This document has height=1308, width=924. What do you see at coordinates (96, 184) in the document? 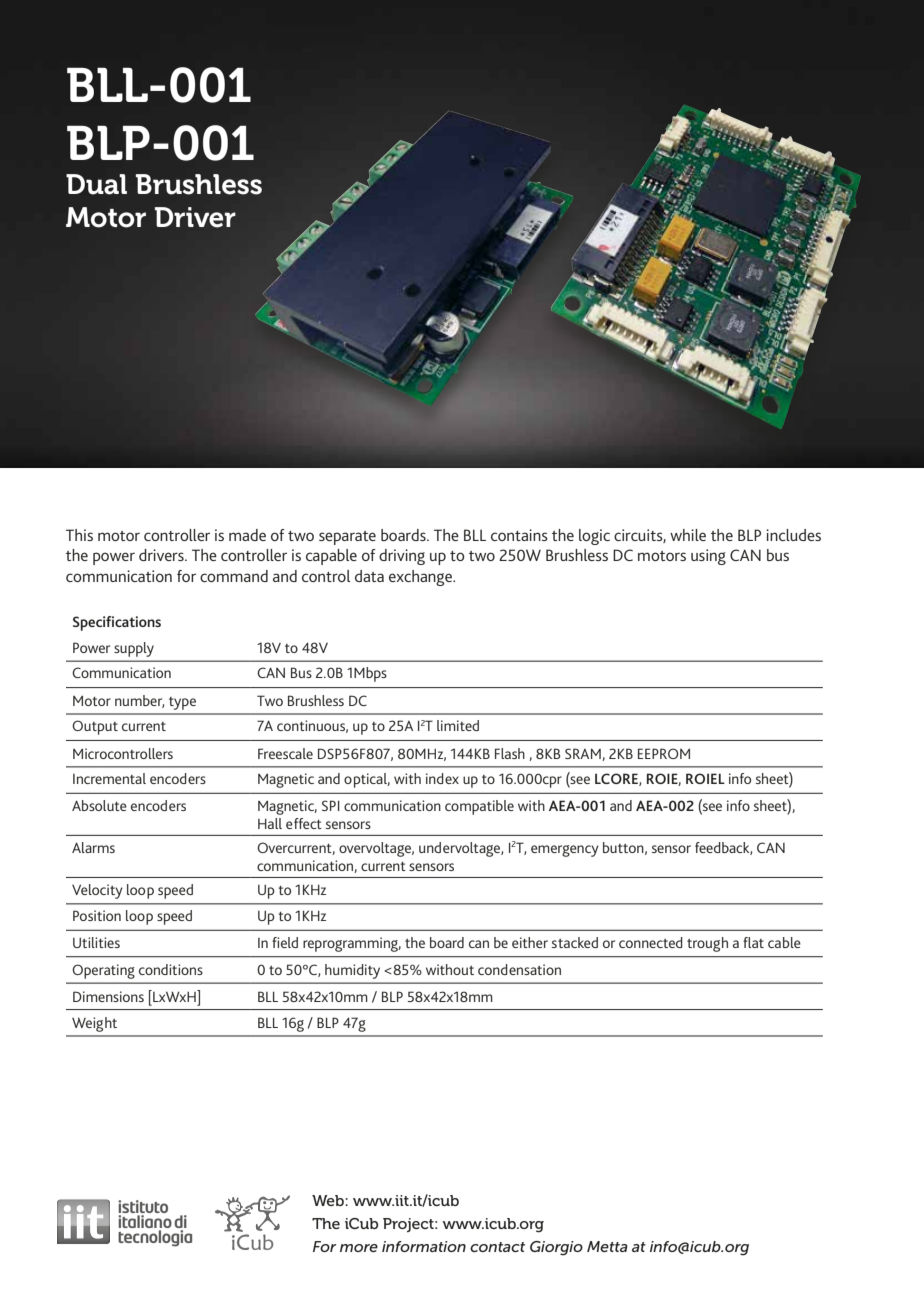
I see `Dual` at bounding box center [96, 184].
